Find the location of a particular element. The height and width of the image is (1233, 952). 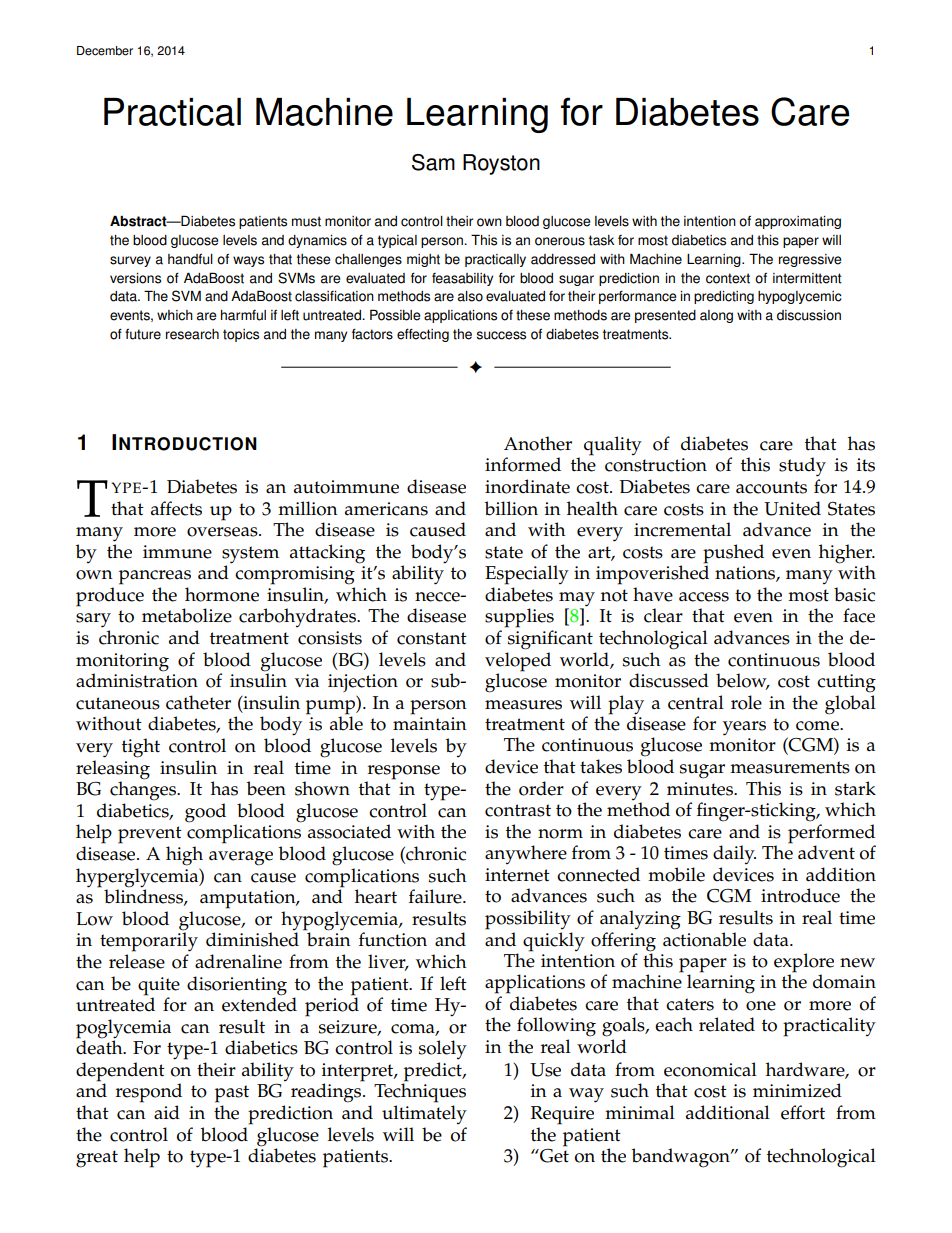

affects is located at coordinates (176, 508).
